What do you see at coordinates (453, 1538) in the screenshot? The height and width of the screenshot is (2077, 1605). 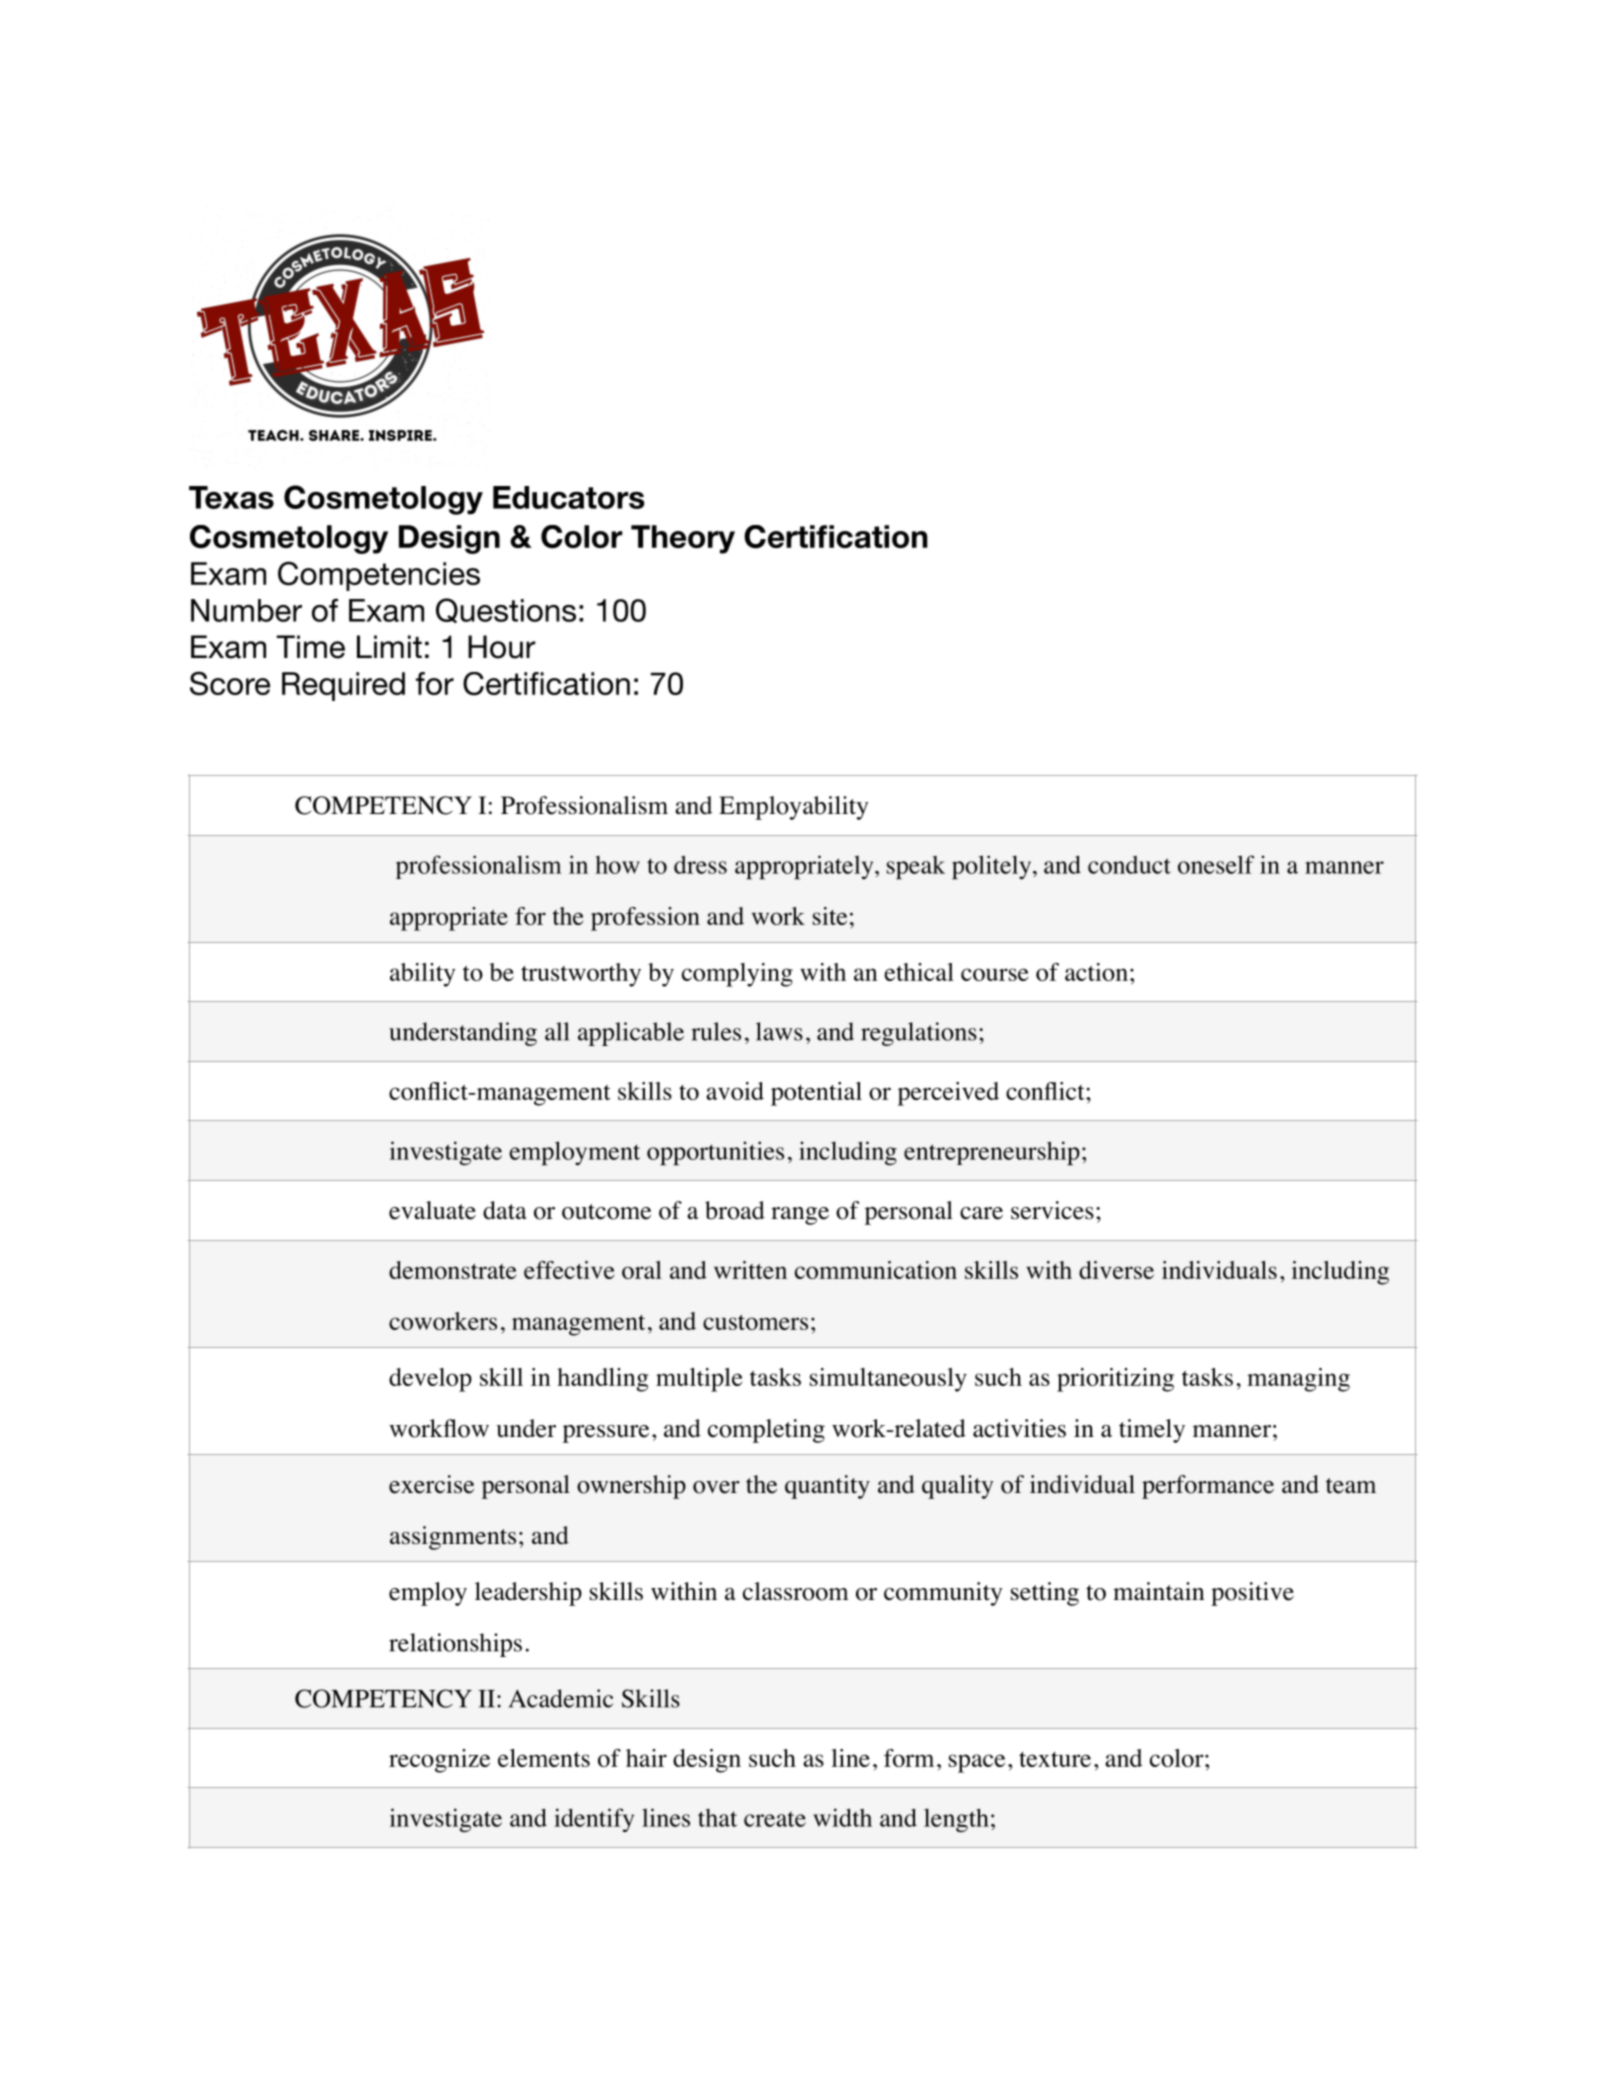 I see `assignments` at bounding box center [453, 1538].
